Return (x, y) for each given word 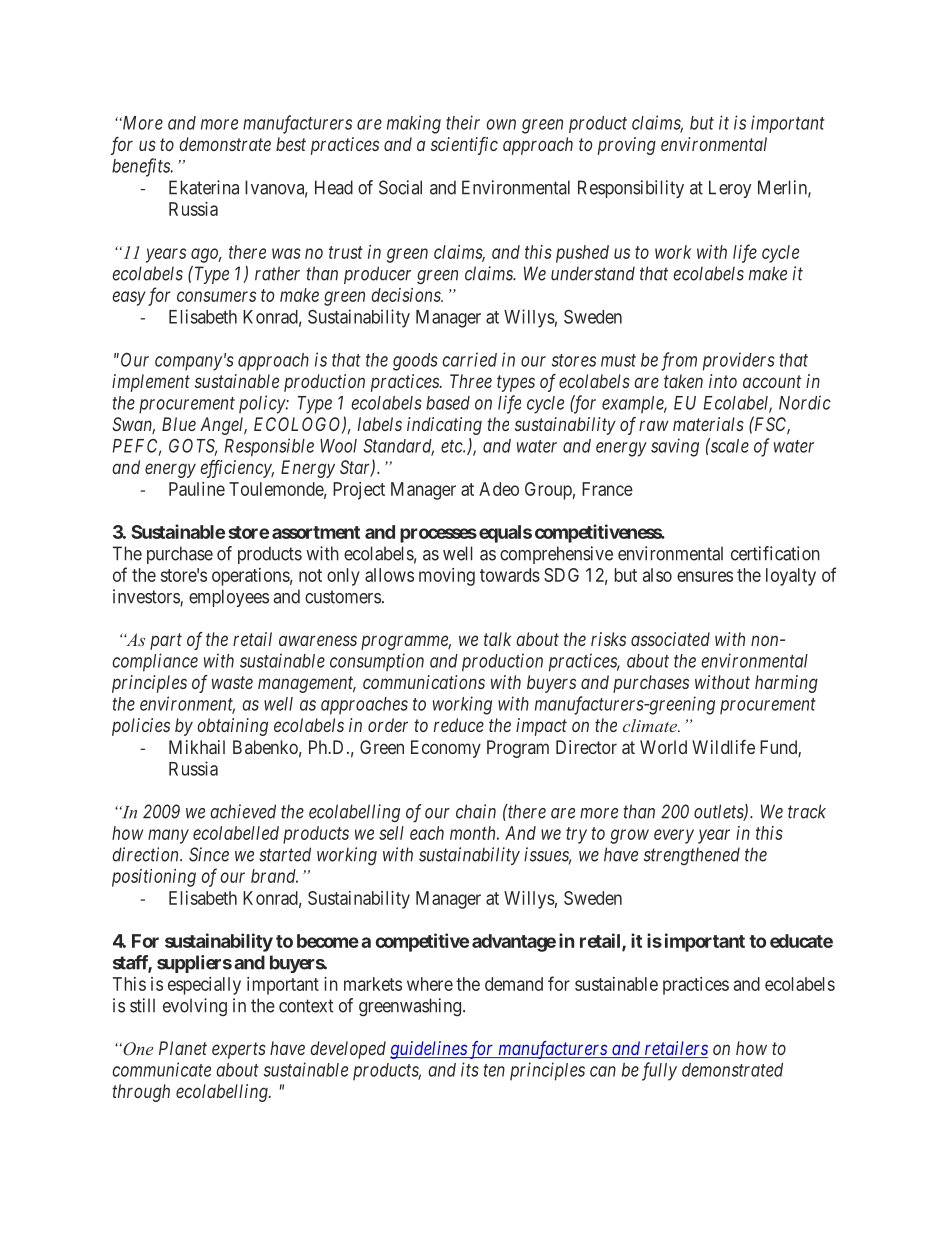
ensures (705, 576)
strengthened (692, 856)
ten (494, 1070)
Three (471, 381)
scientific (464, 146)
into (723, 381)
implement (151, 383)
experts (239, 1050)
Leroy (730, 189)
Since (209, 854)
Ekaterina (204, 187)
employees (229, 598)
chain (476, 811)
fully (659, 1071)
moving (447, 577)
